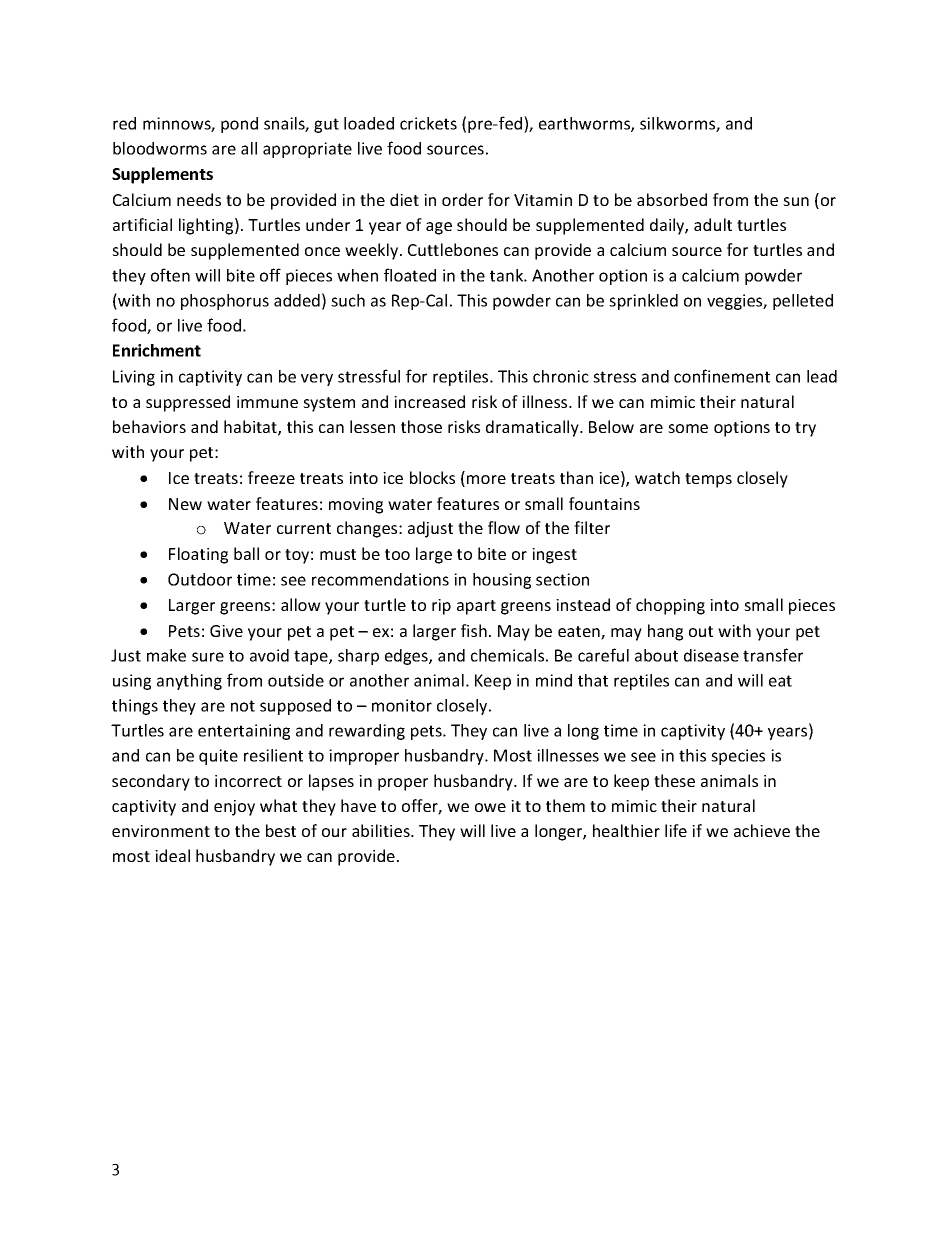 The height and width of the document is (1233, 952). Describe the element at coordinates (189, 682) in the document. I see `anything` at that location.
